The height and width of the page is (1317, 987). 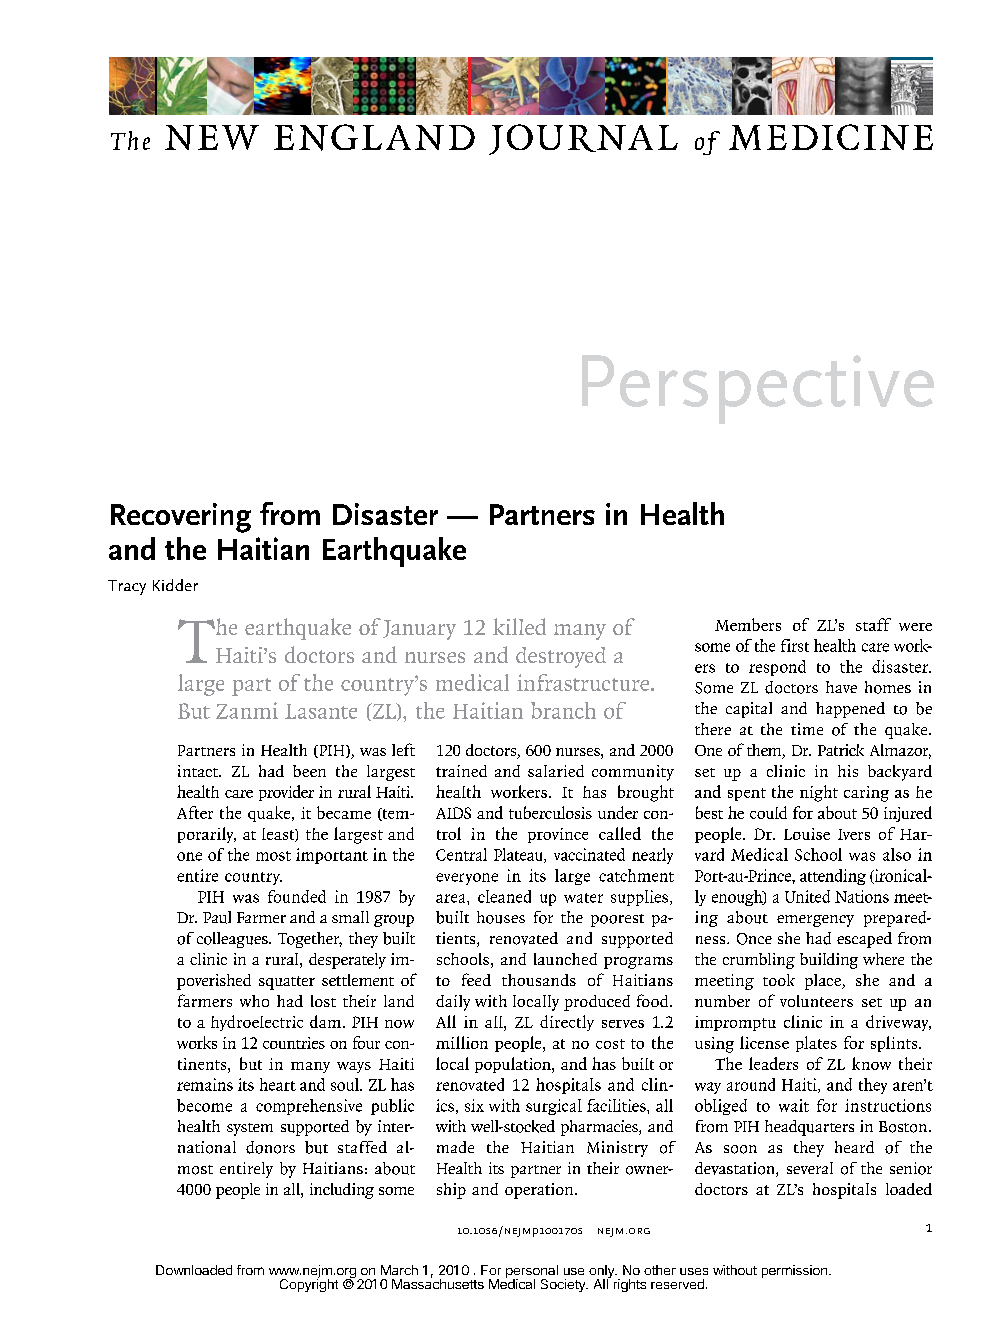 What do you see at coordinates (514, 1065) in the page?
I see `population` at bounding box center [514, 1065].
